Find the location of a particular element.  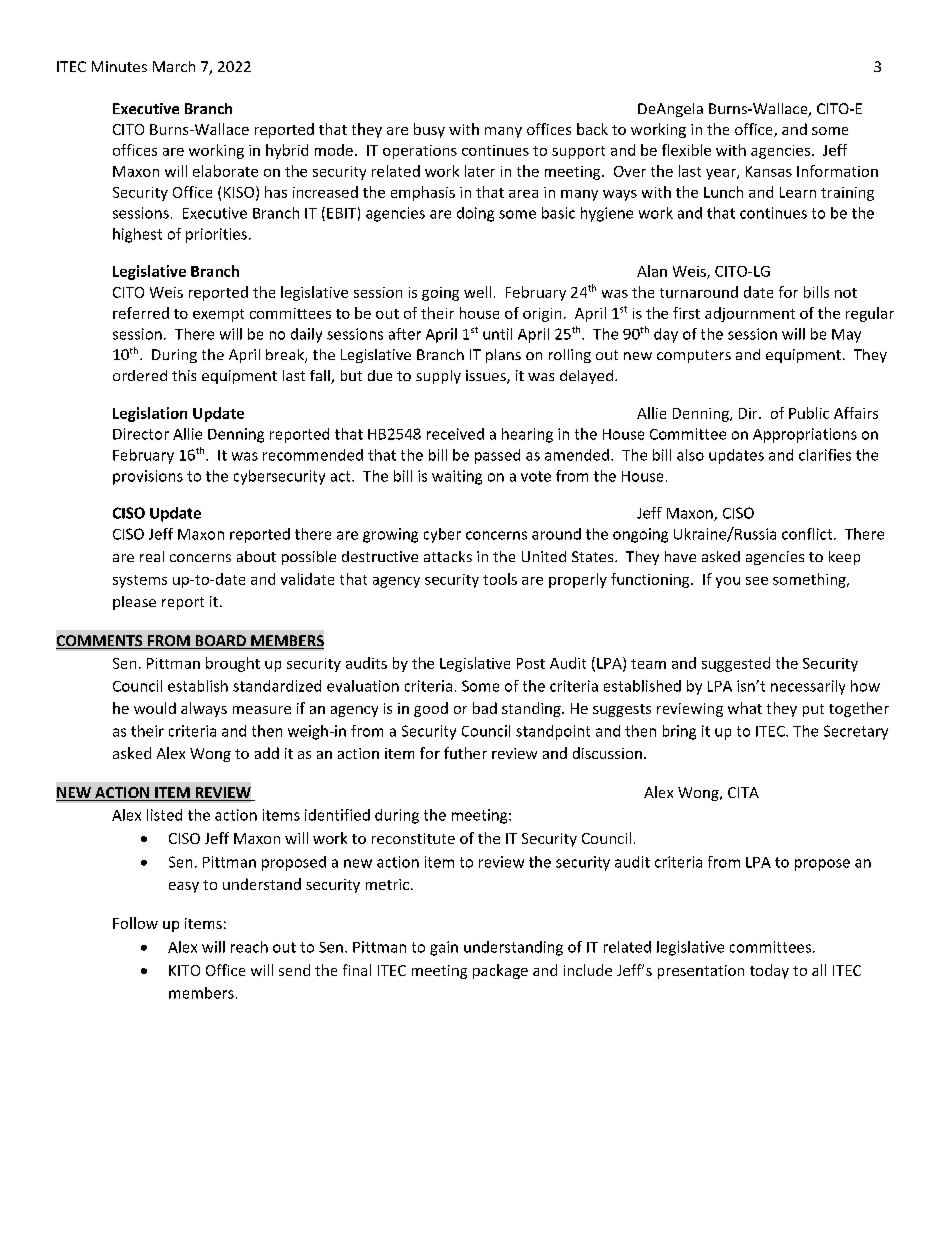

real is located at coordinates (152, 556).
